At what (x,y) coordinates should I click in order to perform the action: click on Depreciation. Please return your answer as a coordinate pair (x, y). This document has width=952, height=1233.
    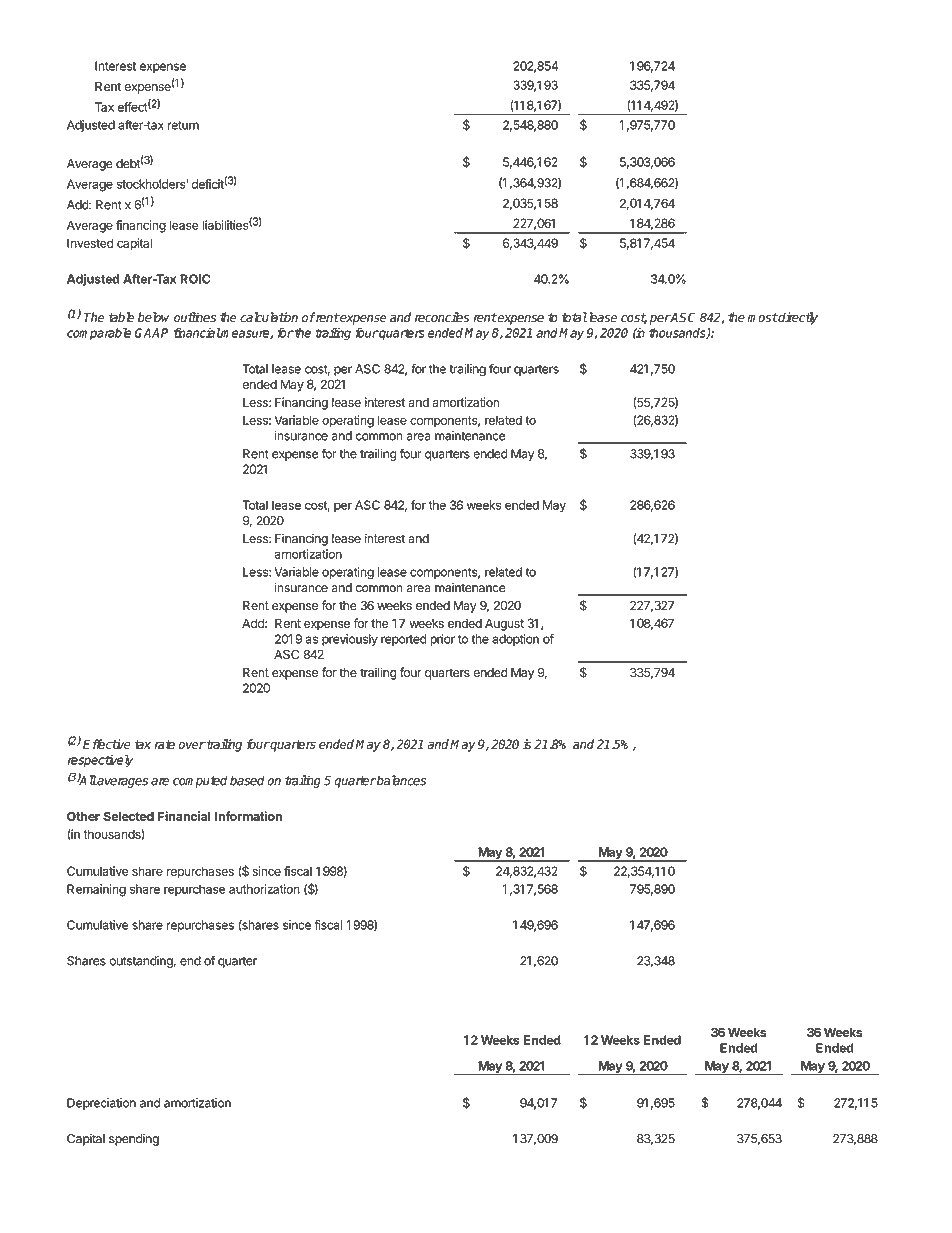
    Looking at the image, I should click on (101, 1104).
